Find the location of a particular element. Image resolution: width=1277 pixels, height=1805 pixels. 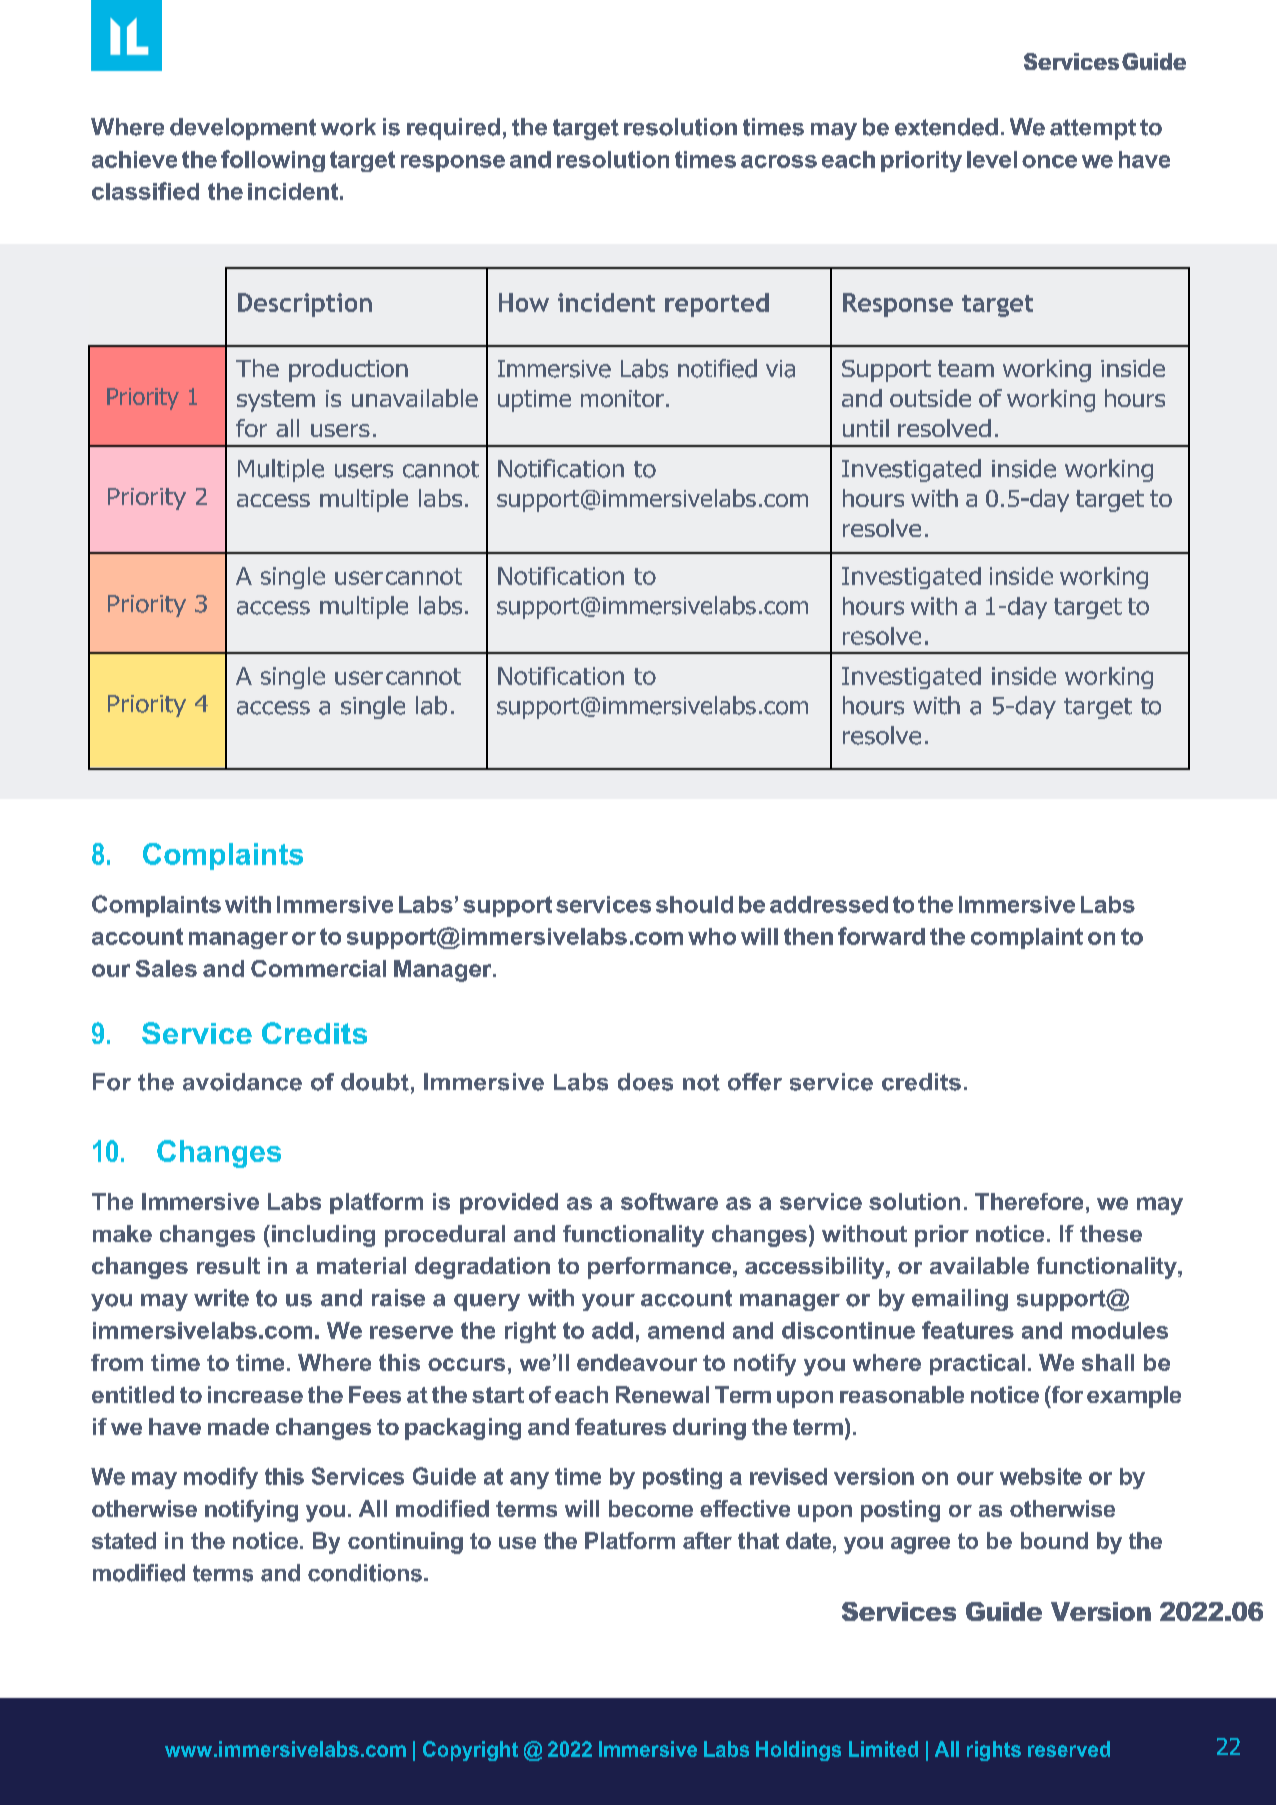

development is located at coordinates (243, 129).
